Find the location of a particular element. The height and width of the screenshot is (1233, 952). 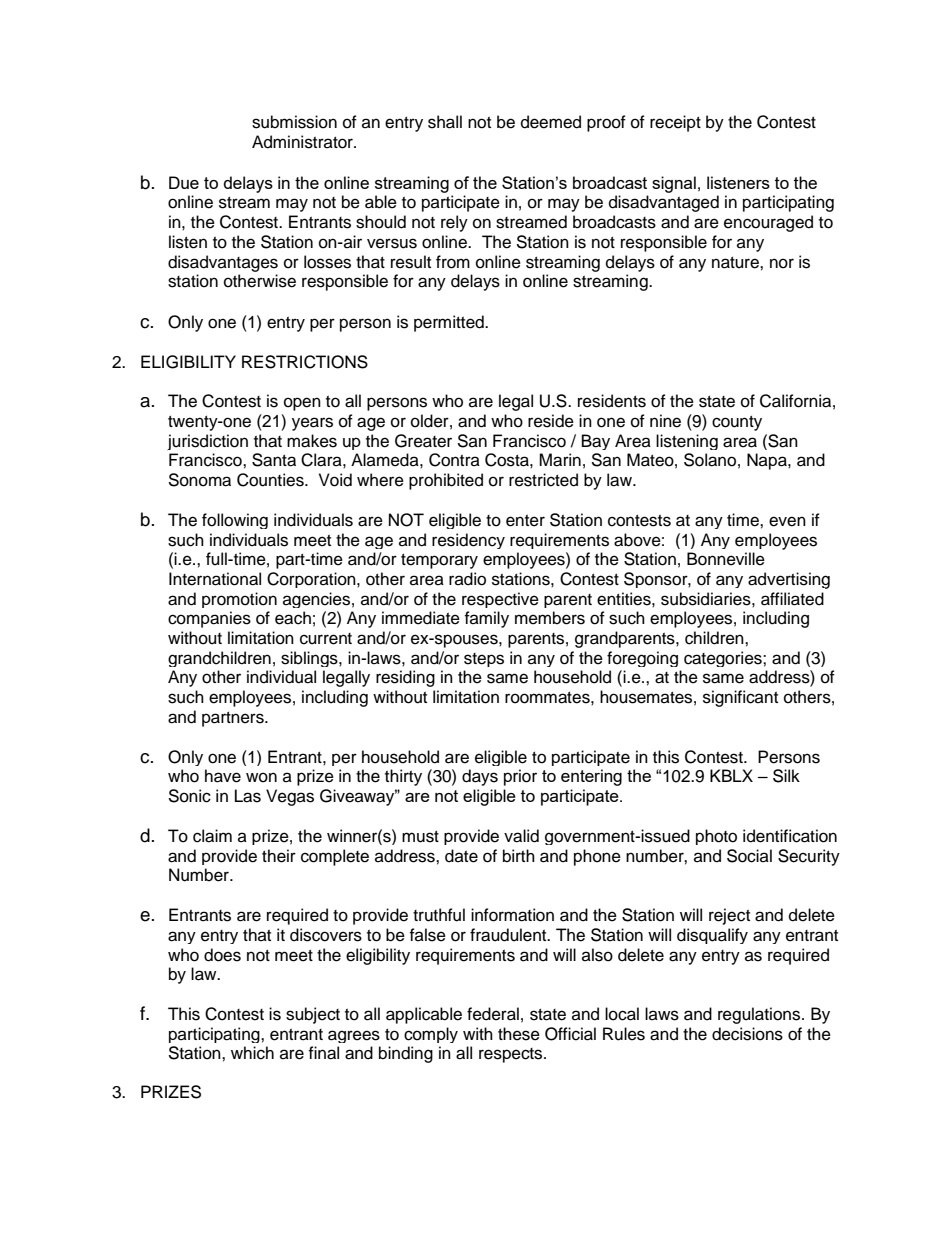

shall is located at coordinates (445, 122).
